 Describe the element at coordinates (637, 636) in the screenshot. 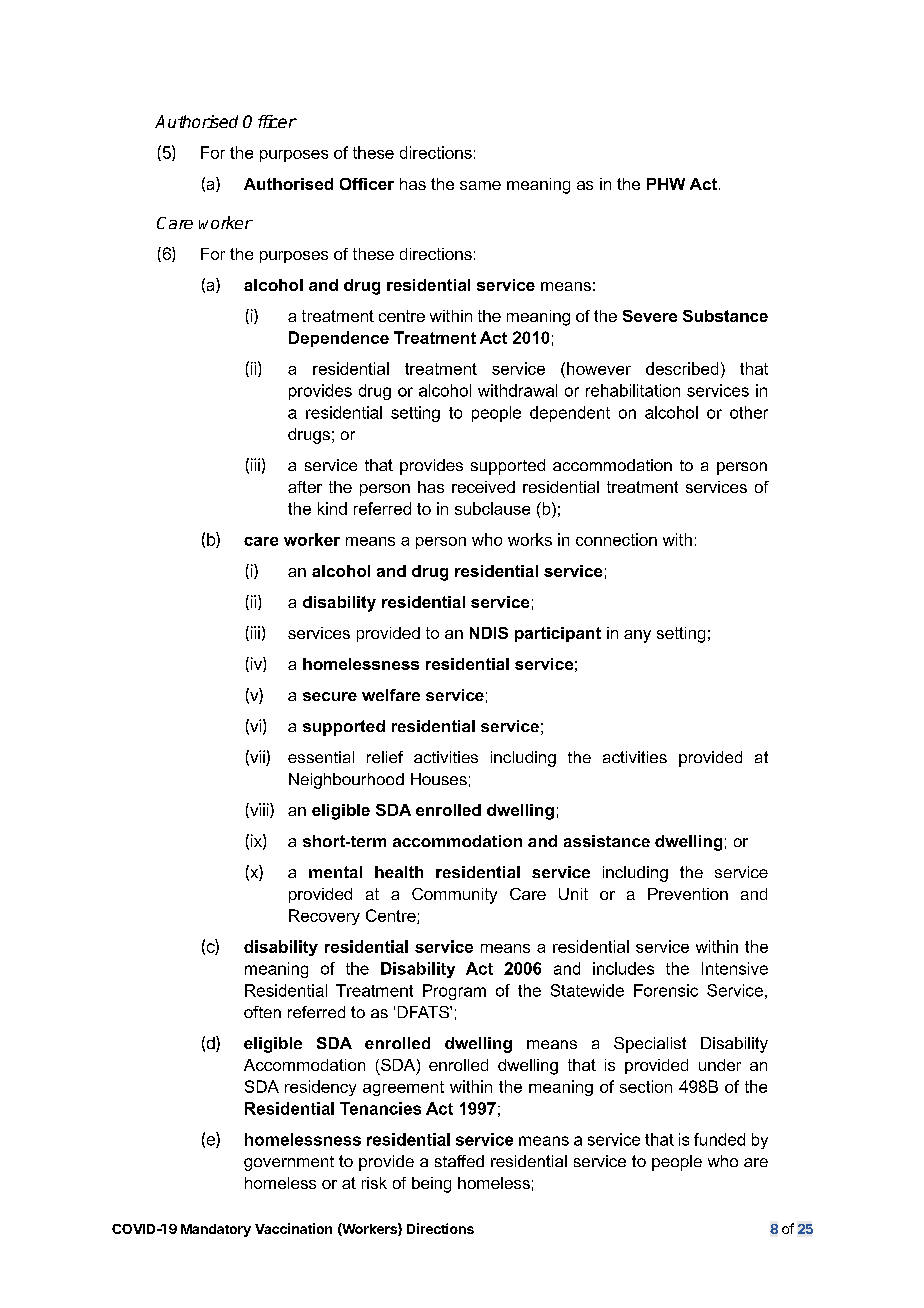

I see `any` at that location.
